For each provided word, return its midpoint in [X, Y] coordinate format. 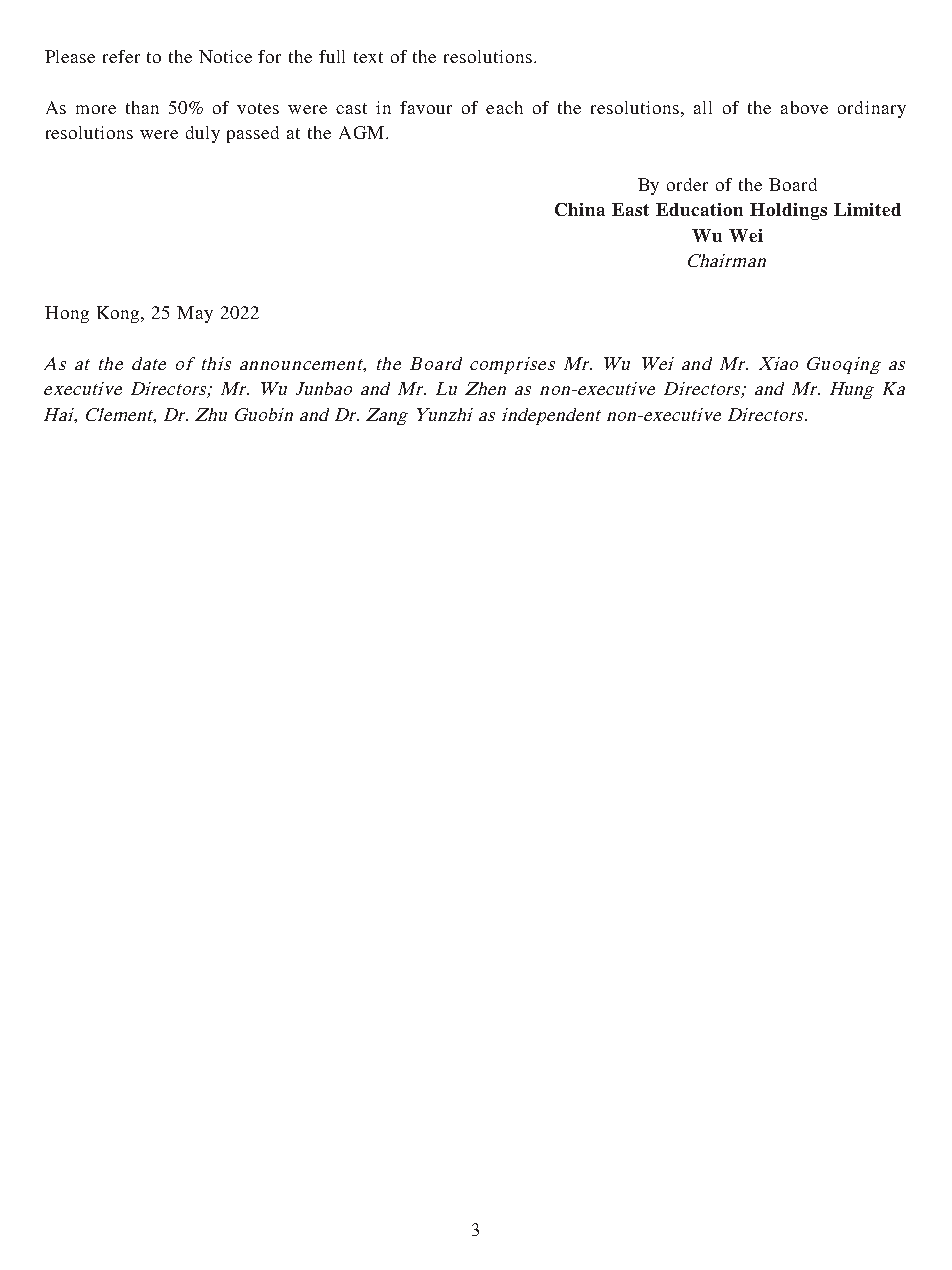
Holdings [788, 211]
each [504, 107]
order [687, 184]
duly [203, 134]
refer [121, 56]
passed [253, 134]
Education [699, 209]
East [630, 209]
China [580, 209]
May [195, 314]
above [804, 107]
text [368, 57]
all [703, 107]
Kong [119, 314]
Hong [67, 314]
